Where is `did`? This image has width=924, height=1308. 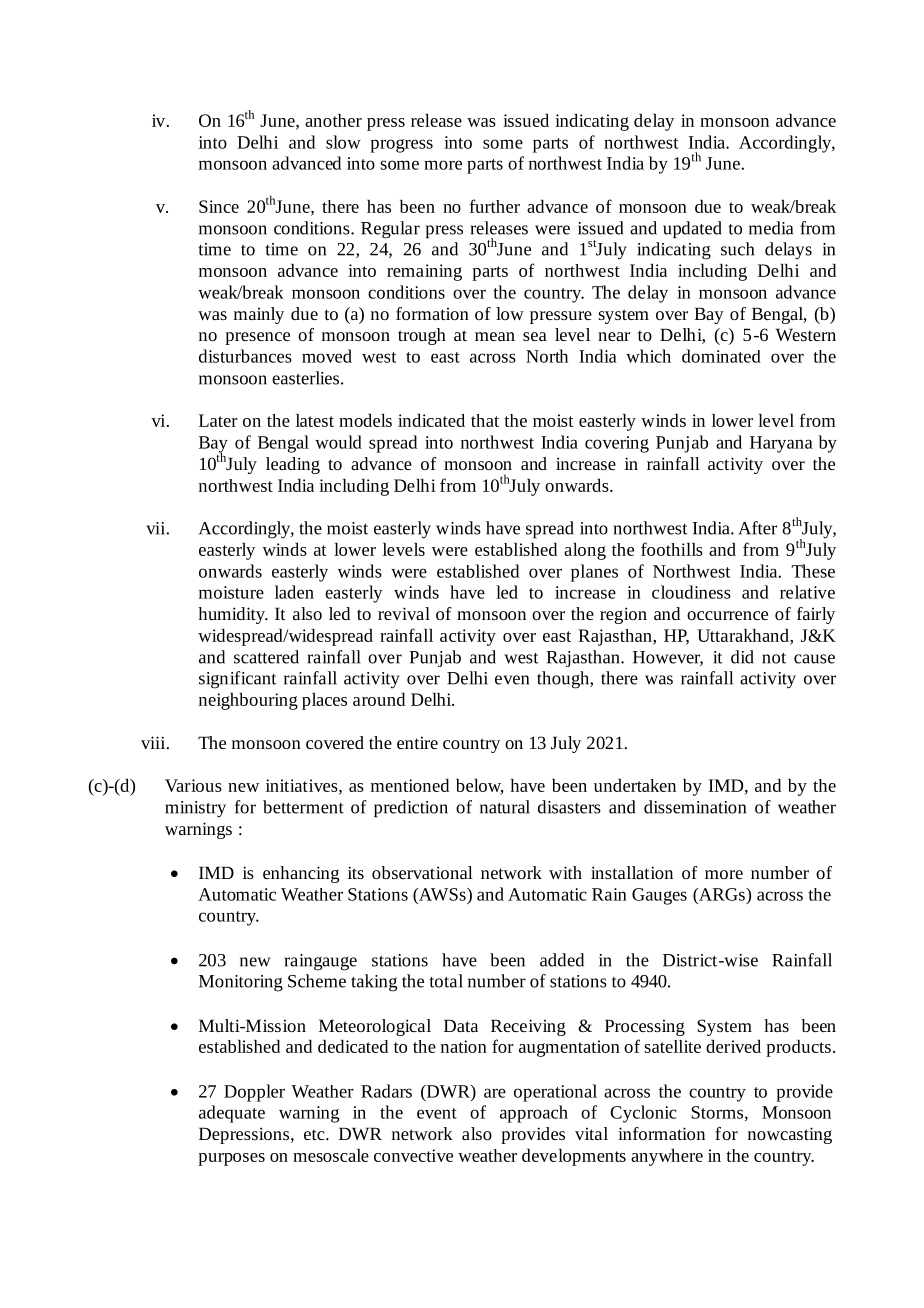
did is located at coordinates (742, 657).
